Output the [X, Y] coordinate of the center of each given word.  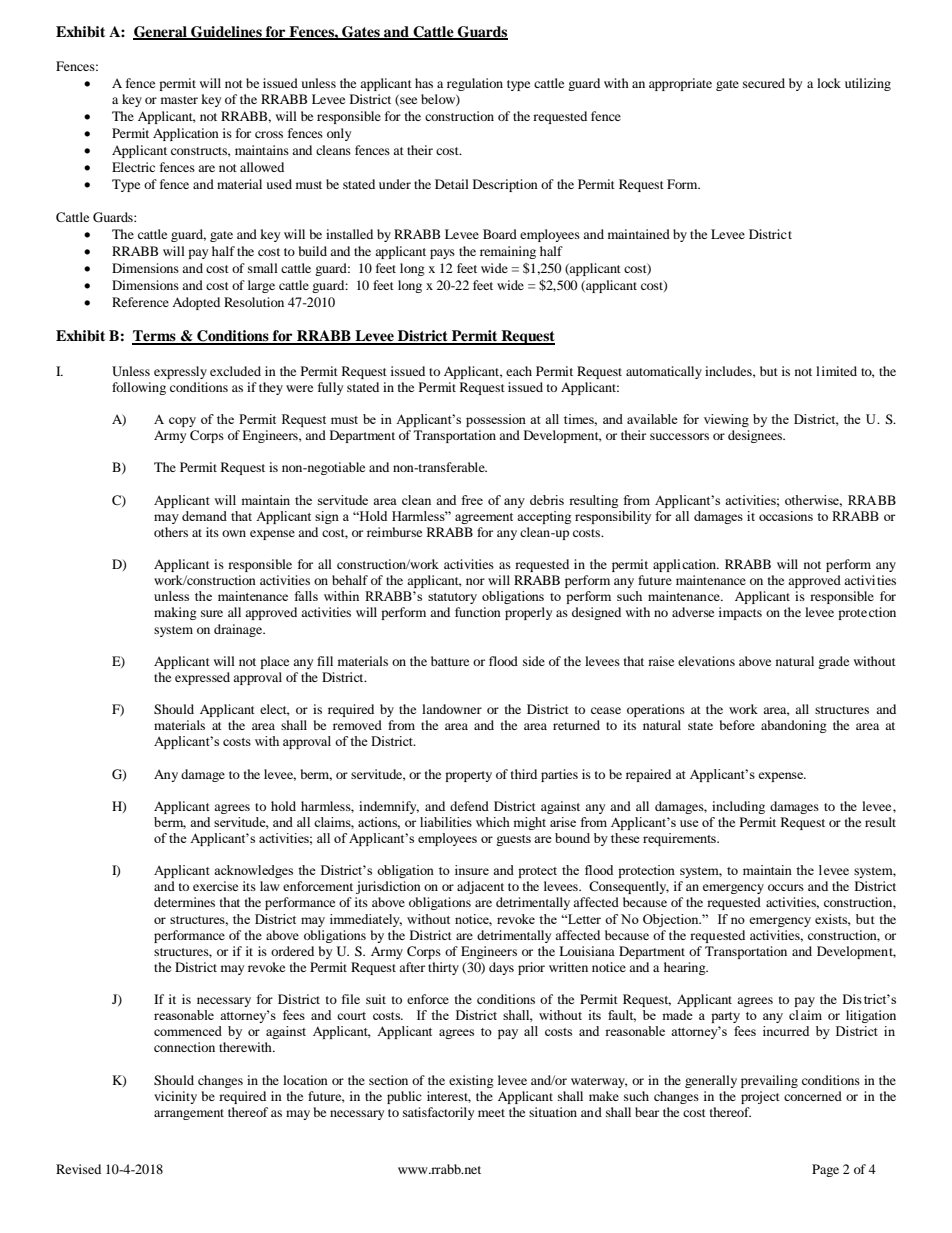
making [175, 613]
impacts [740, 613]
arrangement [189, 1114]
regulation [475, 84]
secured [764, 83]
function [478, 612]
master [179, 100]
